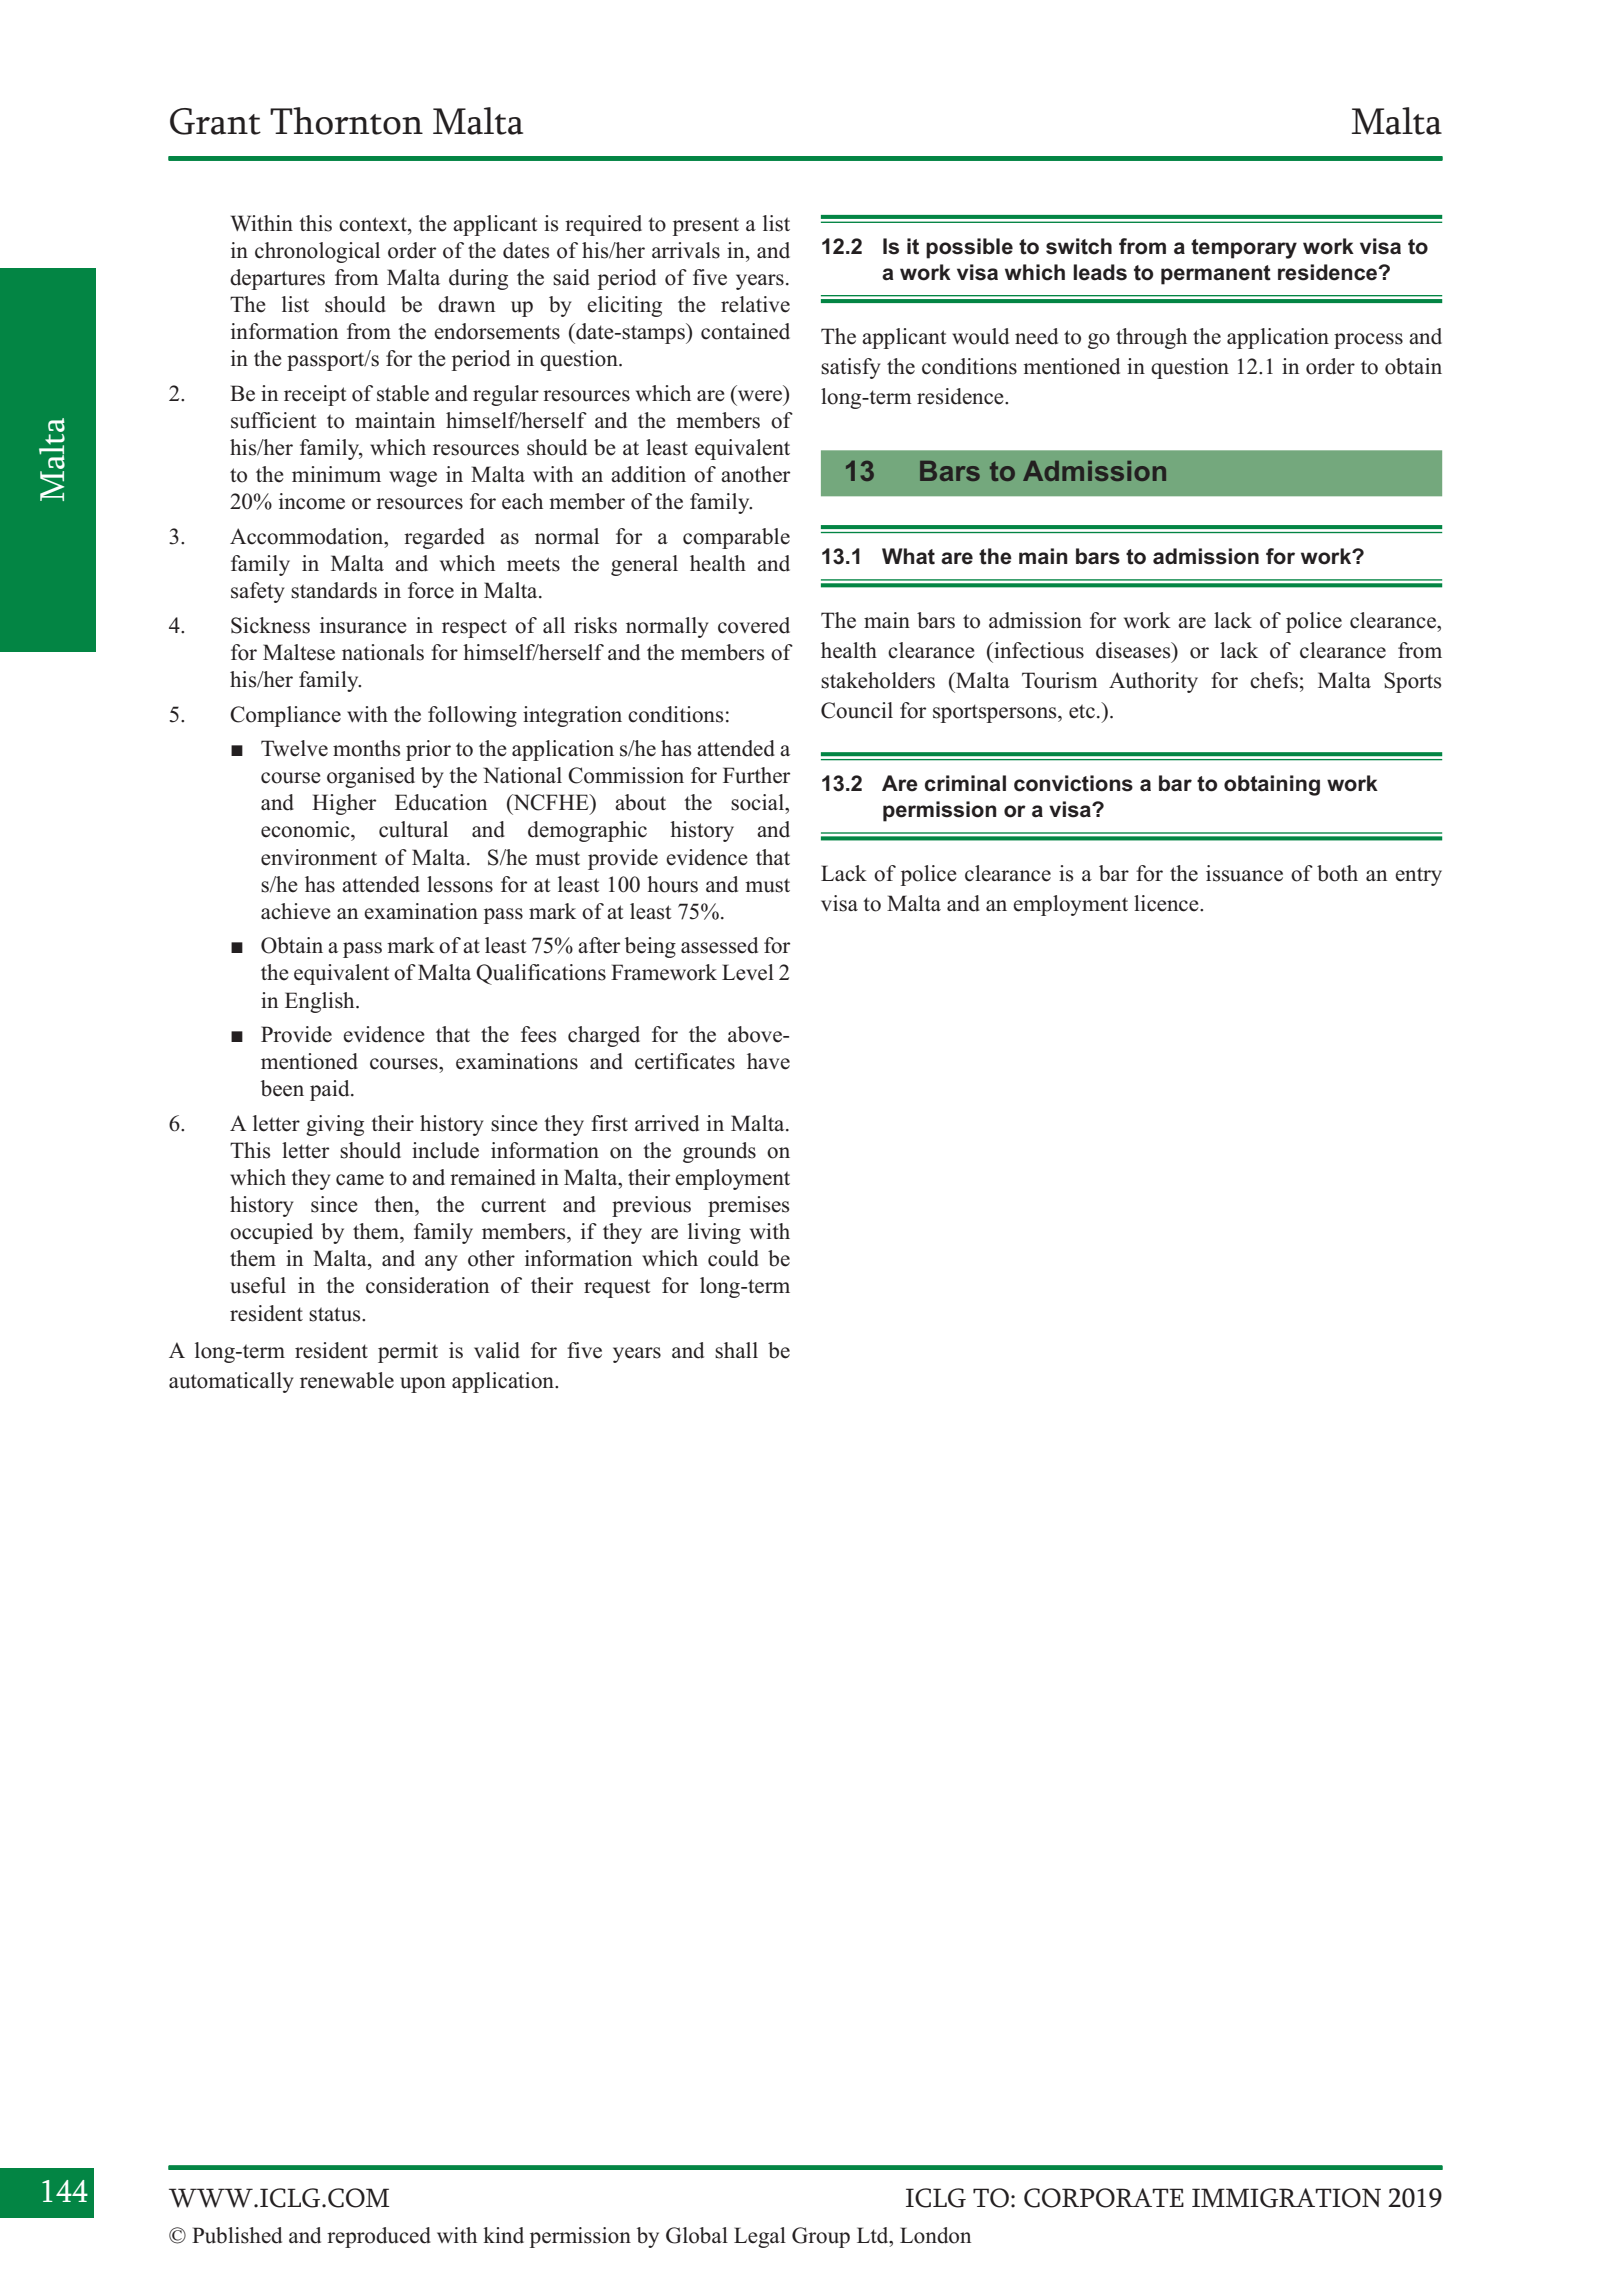 The image size is (1611, 2279). What do you see at coordinates (379, 2237) in the page?
I see `reproduced` at bounding box center [379, 2237].
